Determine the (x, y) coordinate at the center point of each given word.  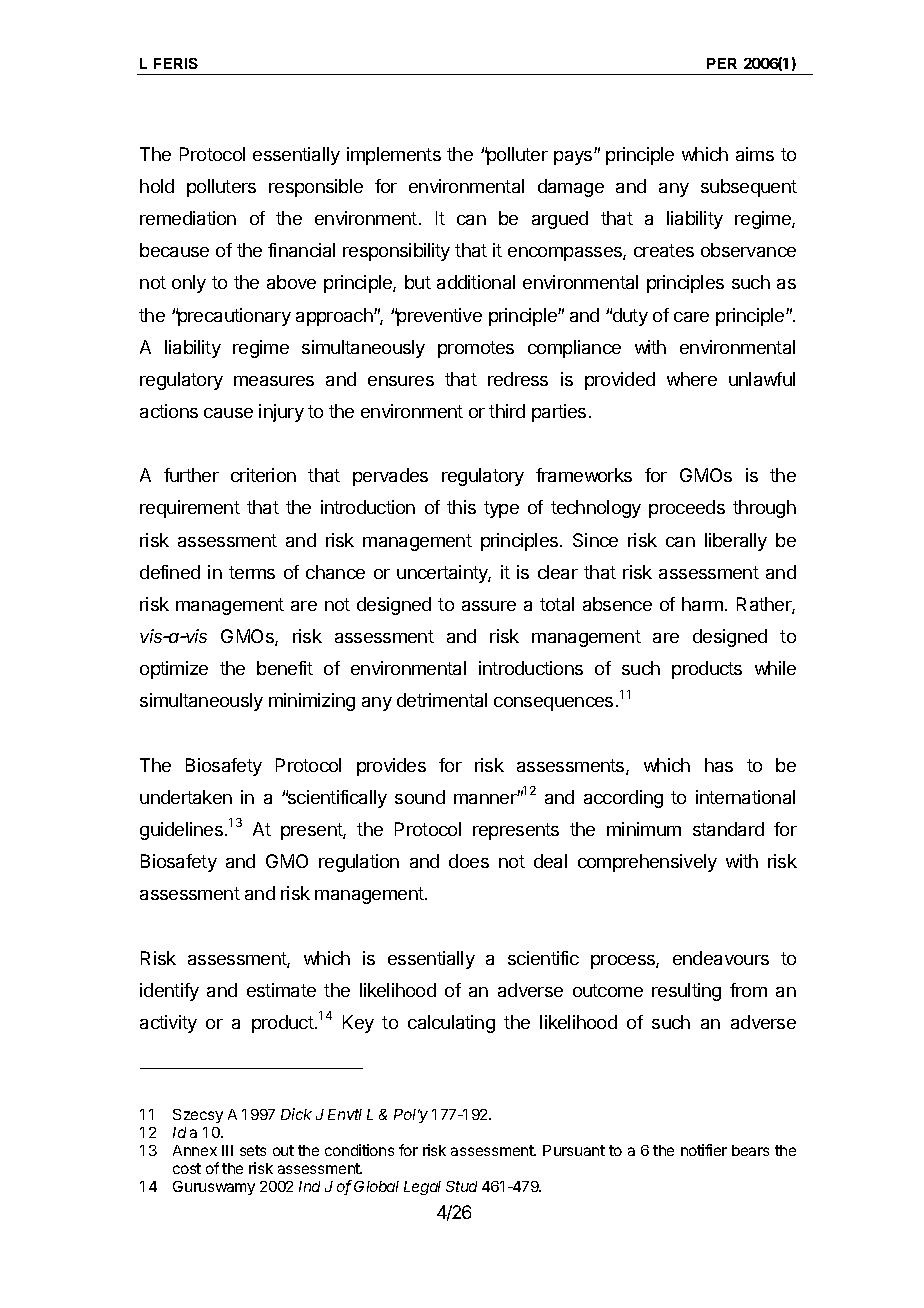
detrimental (442, 700)
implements (394, 156)
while (775, 668)
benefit (285, 668)
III (227, 1150)
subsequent (749, 188)
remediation (188, 218)
